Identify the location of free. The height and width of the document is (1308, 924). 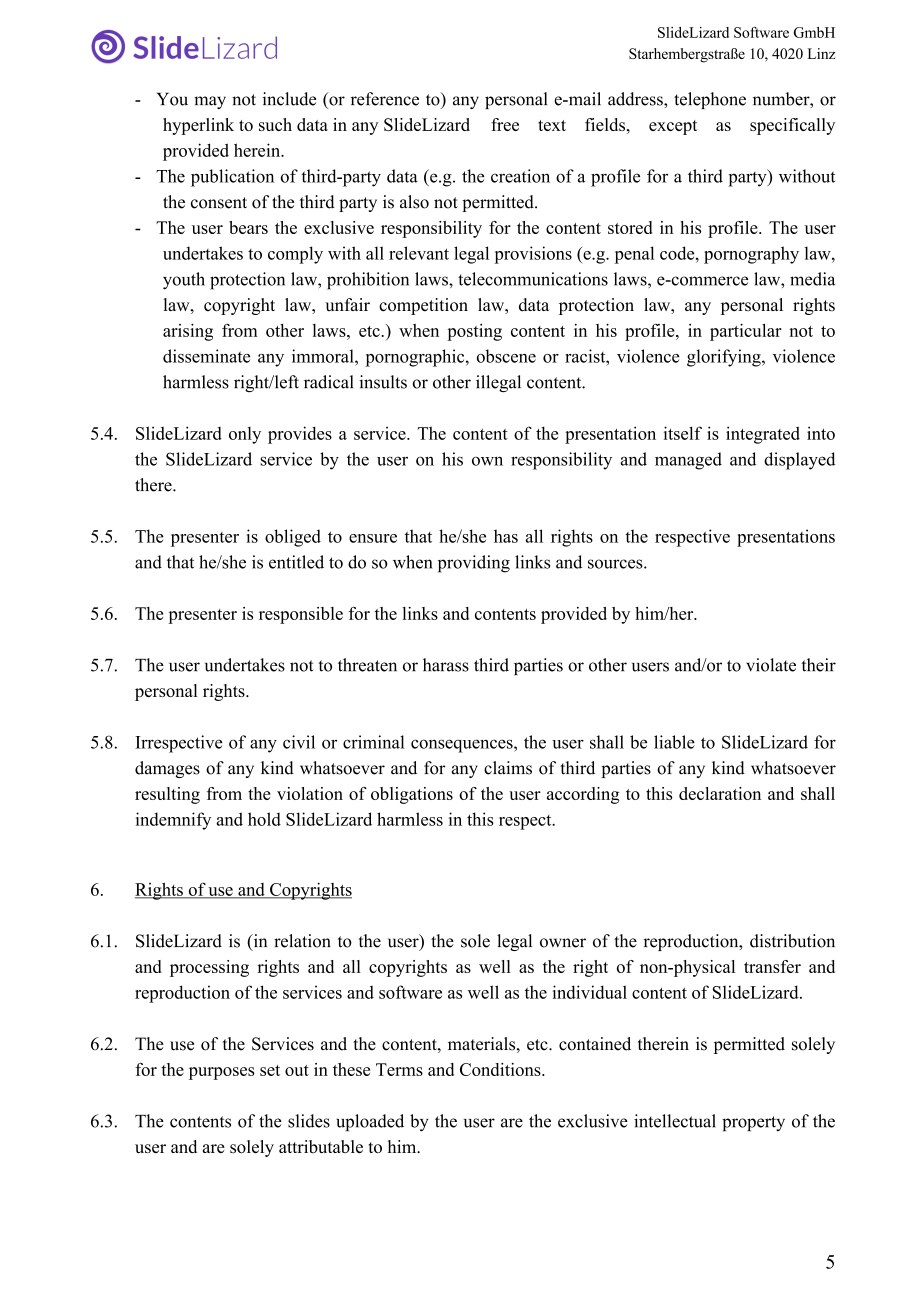
(505, 124).
